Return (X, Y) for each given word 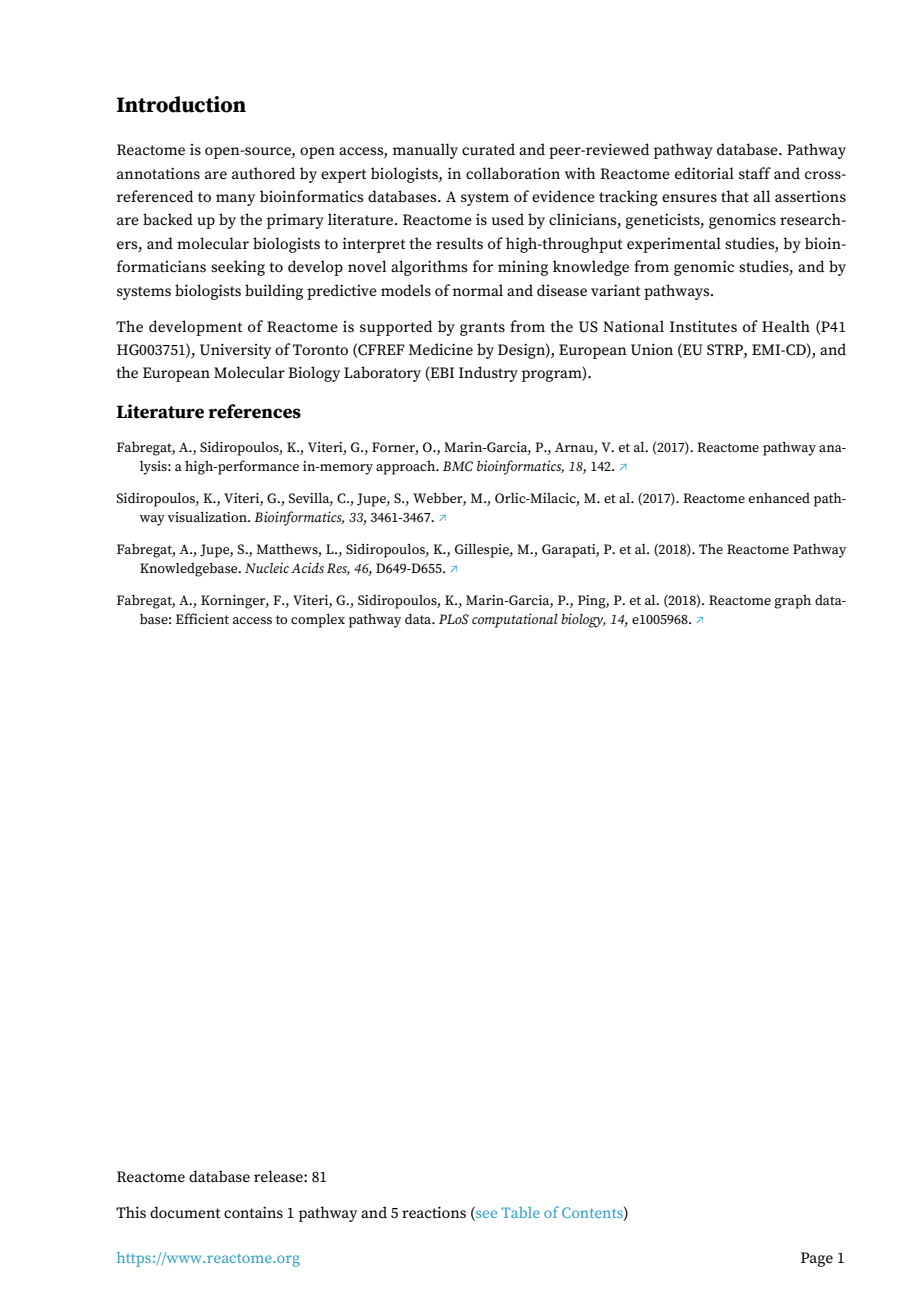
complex (318, 620)
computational (515, 620)
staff (755, 173)
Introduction (181, 104)
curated (488, 149)
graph (792, 602)
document (185, 1212)
